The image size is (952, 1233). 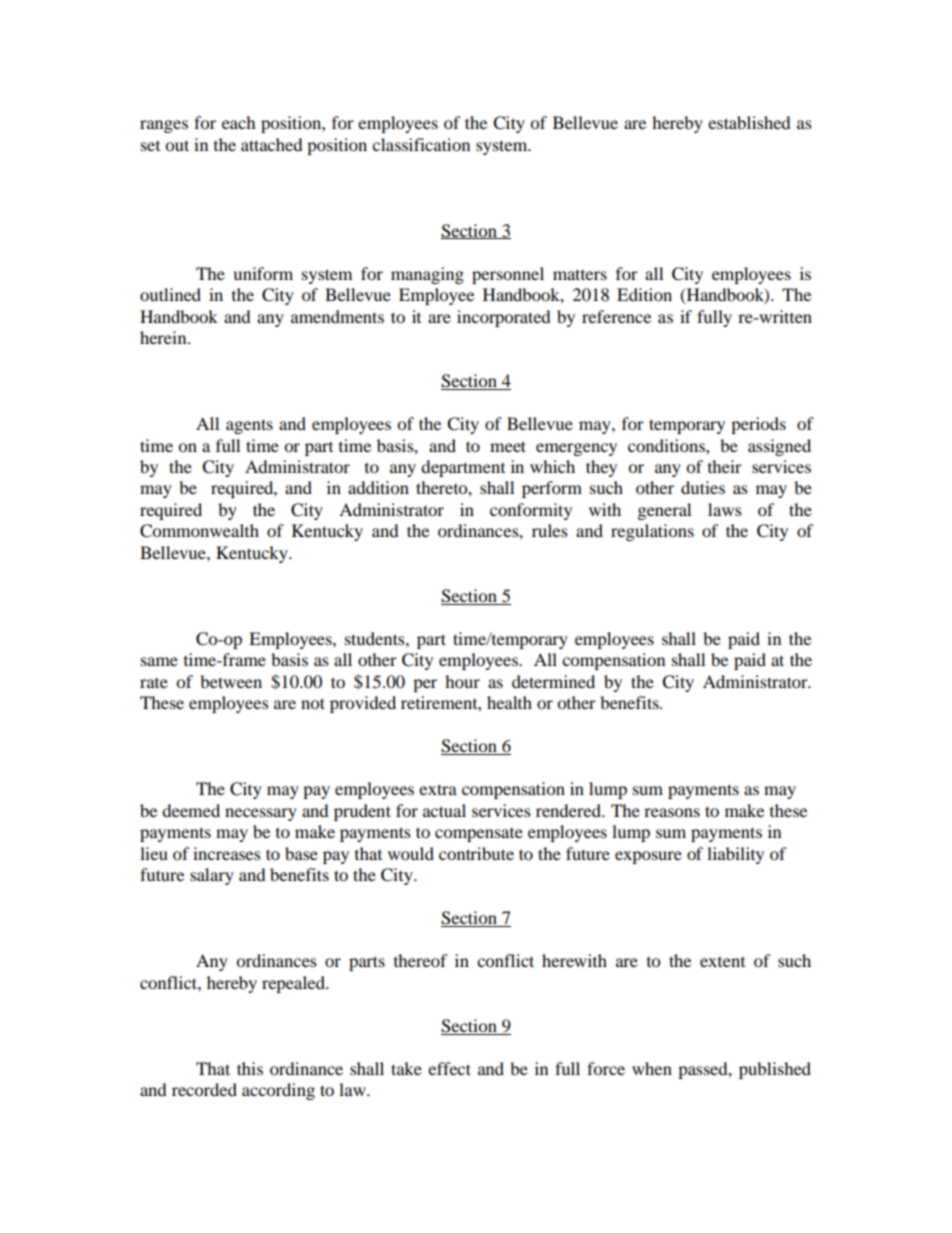 I want to click on established, so click(x=749, y=122).
